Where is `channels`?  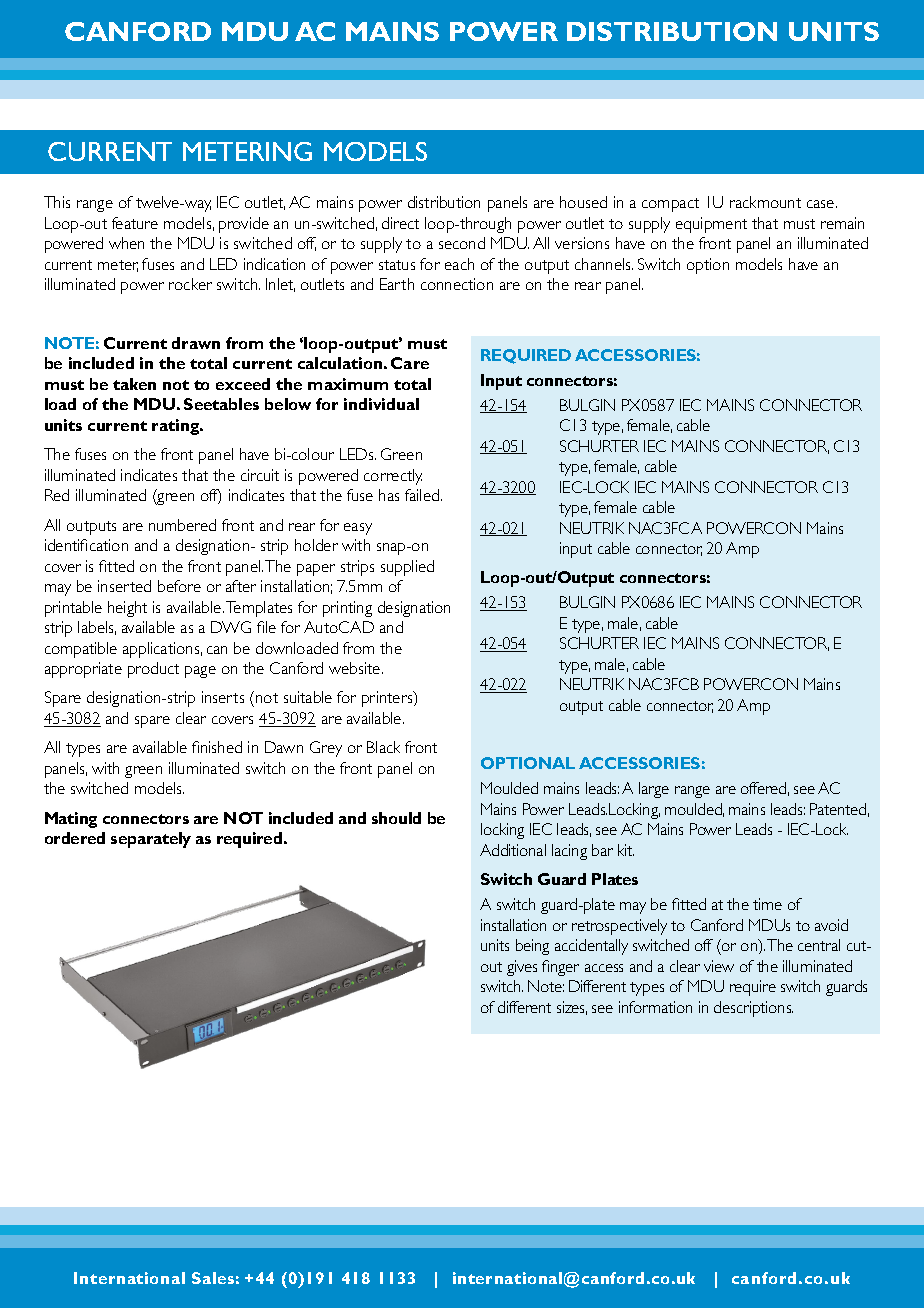 channels is located at coordinates (604, 264).
